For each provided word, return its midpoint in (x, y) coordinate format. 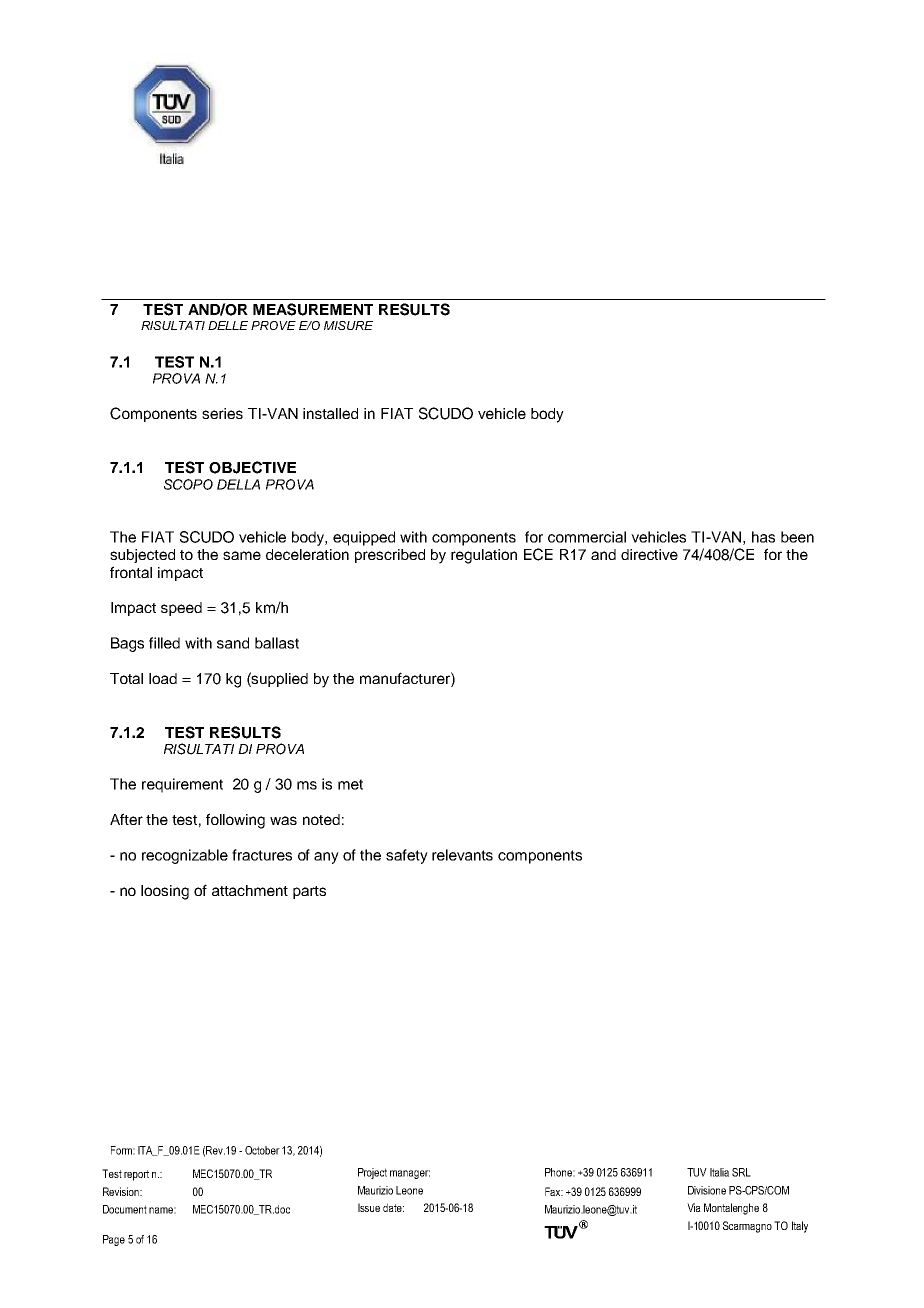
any (326, 858)
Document (125, 1209)
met (350, 784)
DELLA (238, 484)
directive (649, 554)
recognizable (185, 856)
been (797, 537)
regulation (484, 556)
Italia (719, 1172)
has (763, 537)
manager (410, 1174)
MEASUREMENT (313, 309)
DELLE (228, 325)
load (163, 678)
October (262, 1150)
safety (407, 856)
